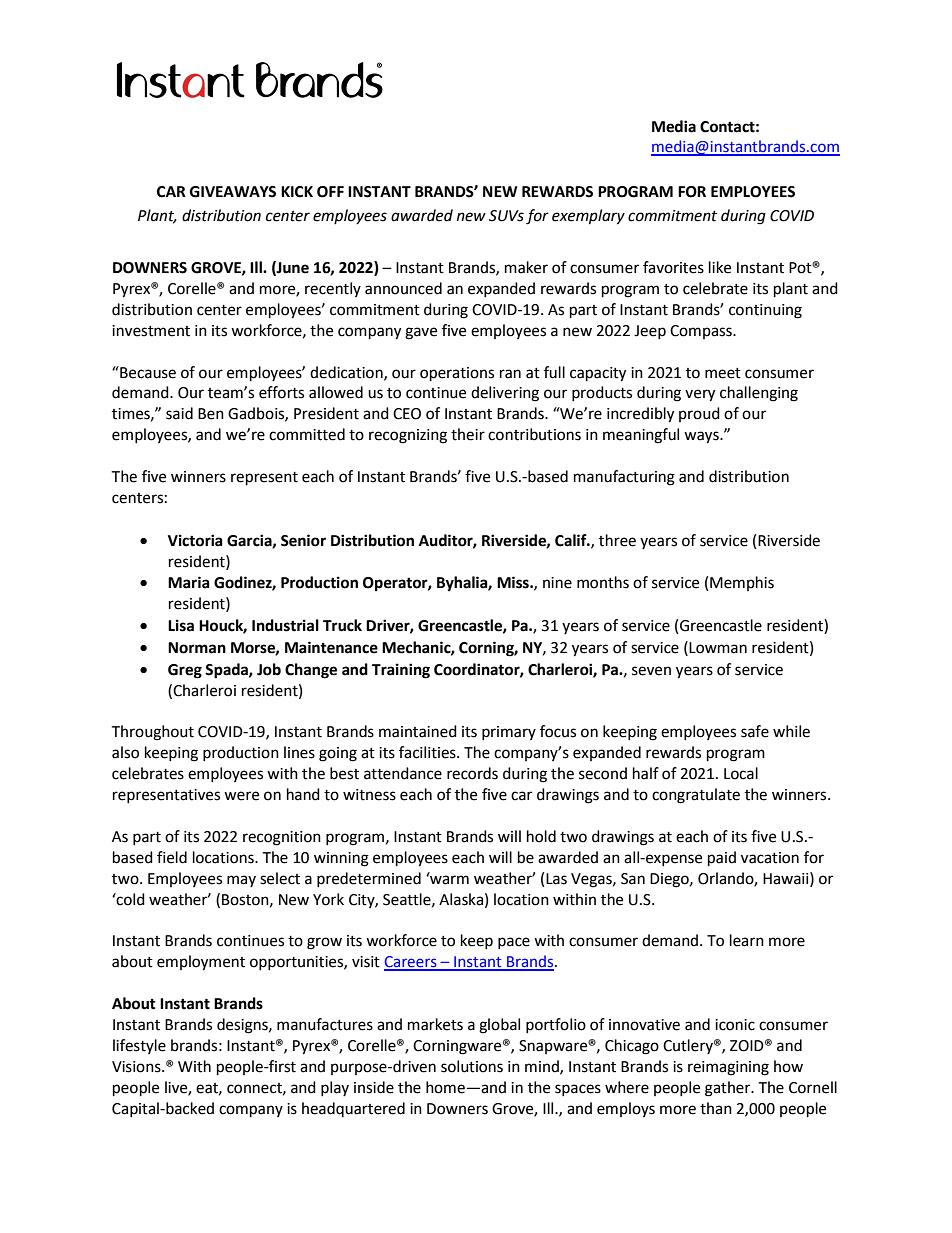  What do you see at coordinates (651, 671) in the screenshot?
I see `seven` at bounding box center [651, 671].
